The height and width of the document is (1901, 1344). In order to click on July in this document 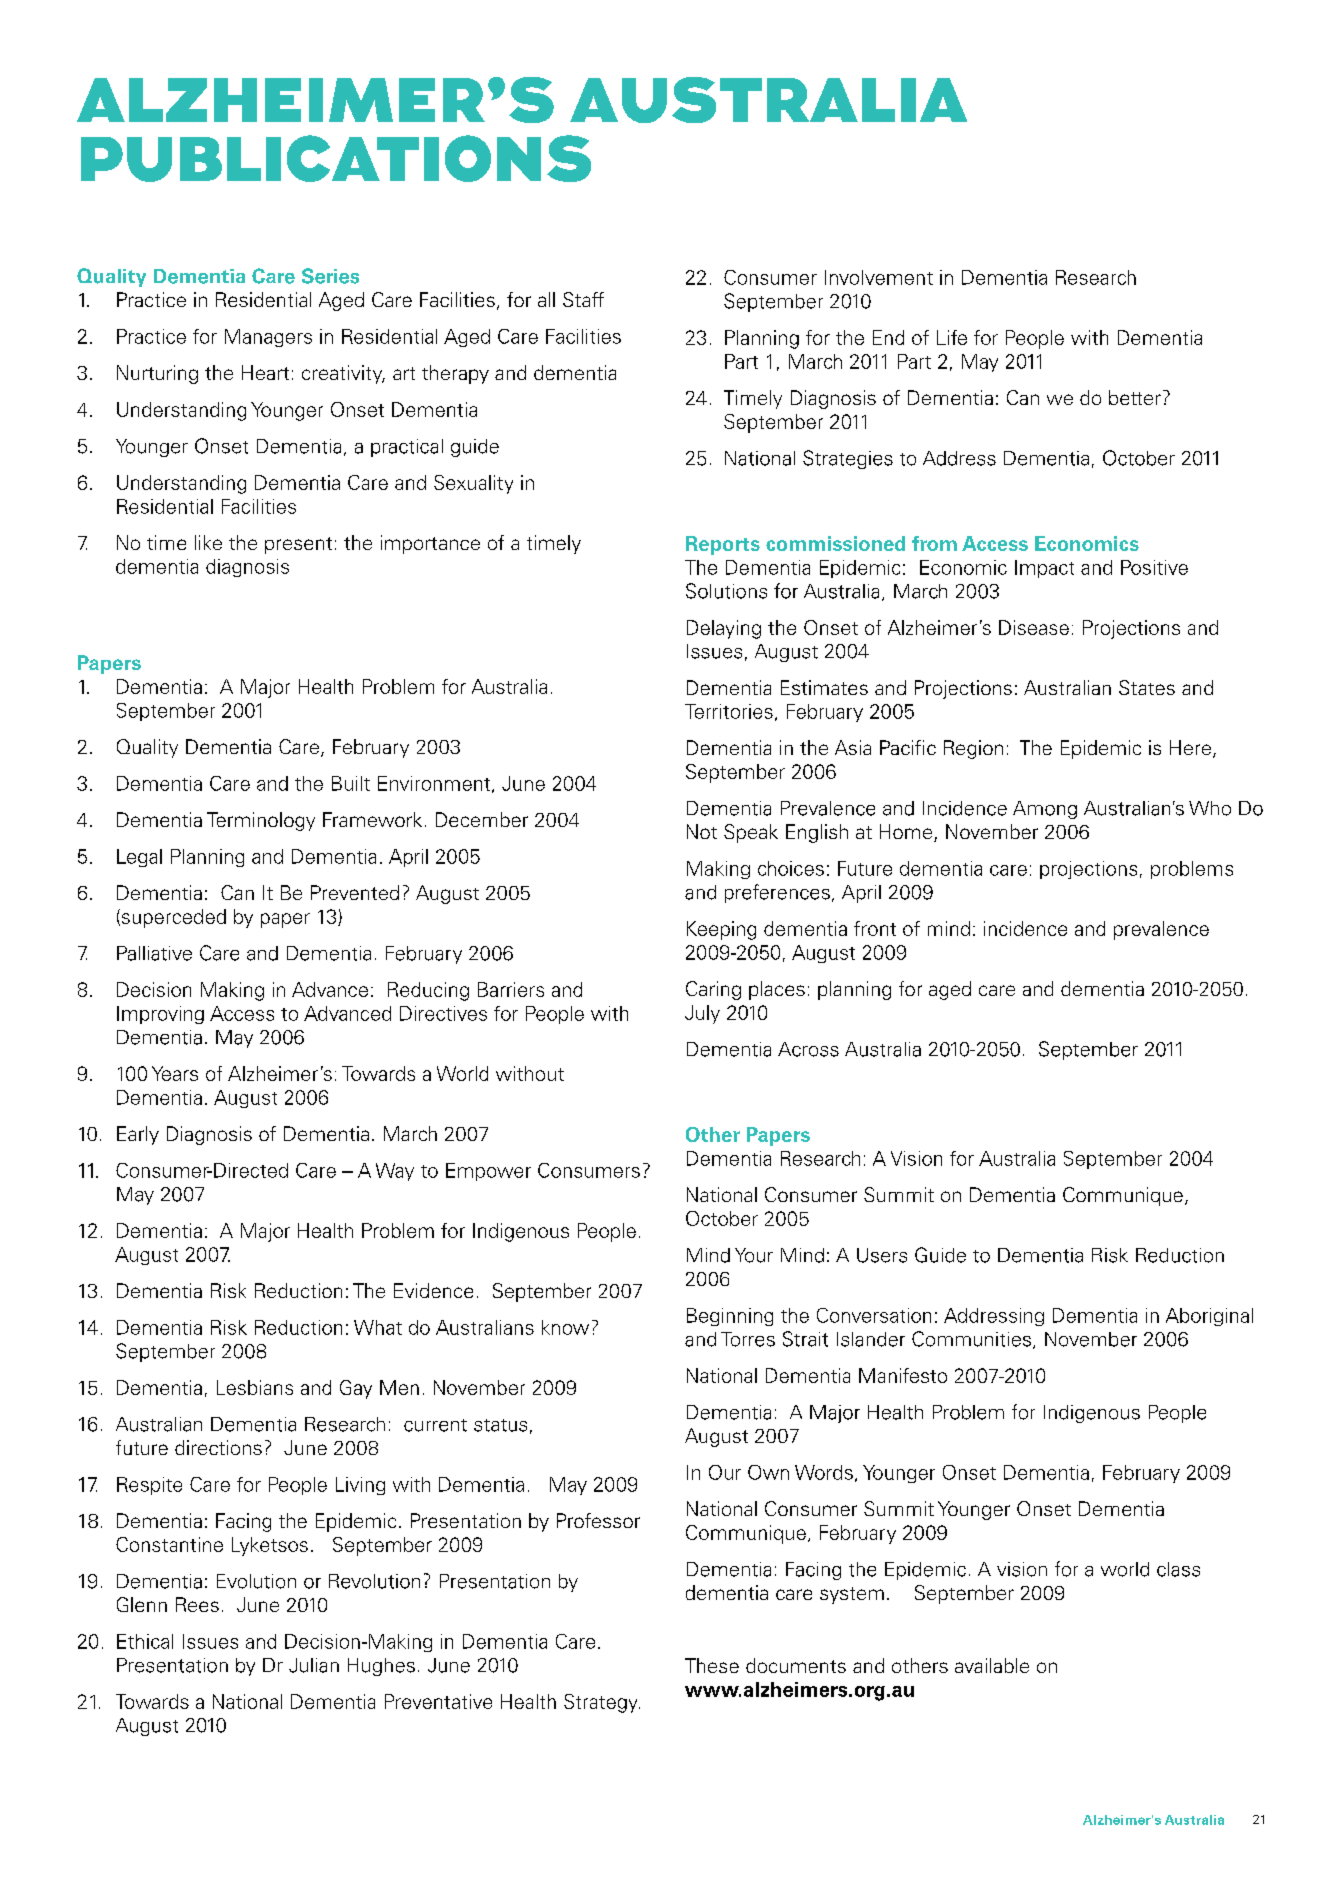, I will do `click(702, 1014)`.
